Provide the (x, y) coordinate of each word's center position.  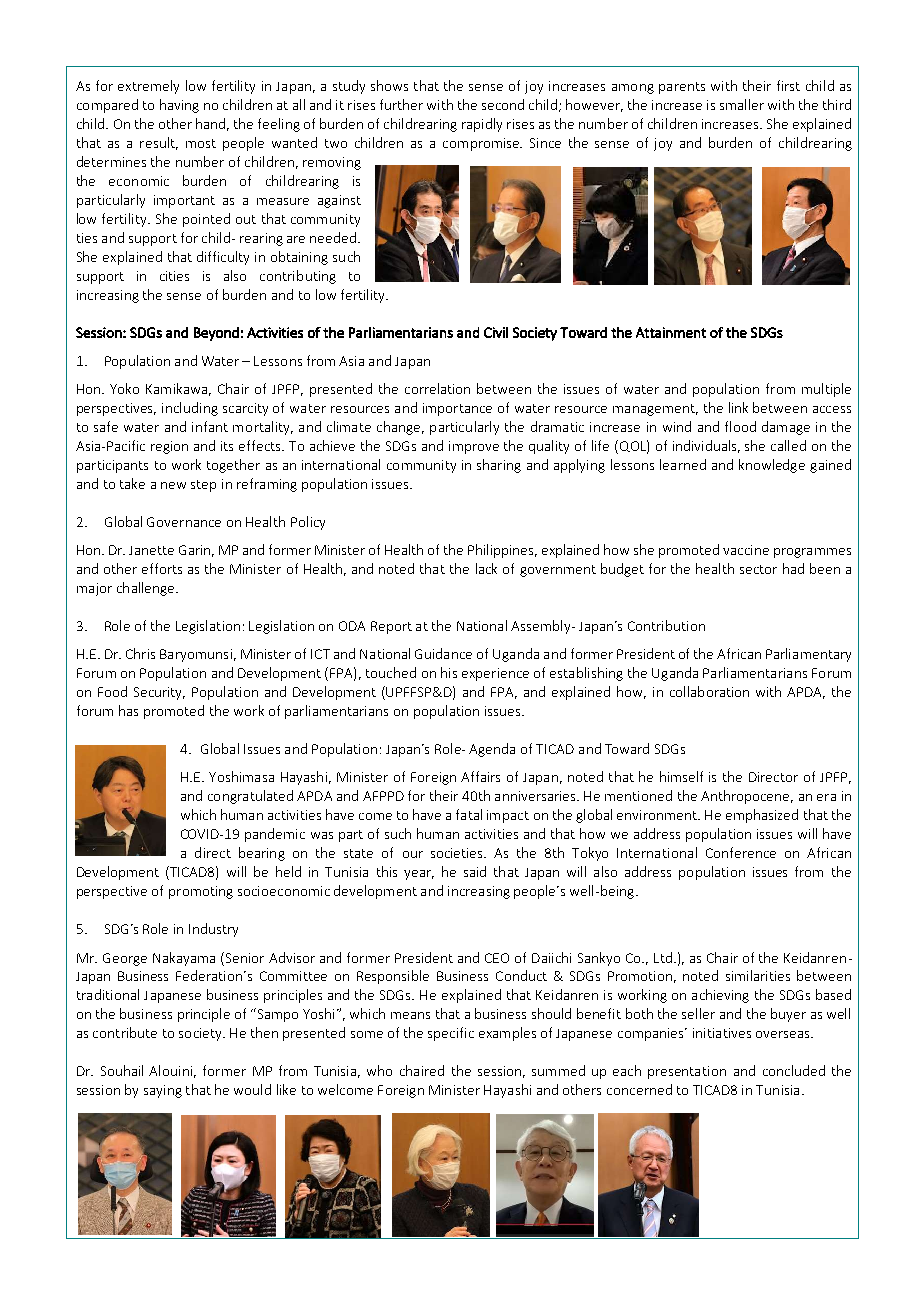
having (179, 106)
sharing (499, 466)
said (475, 871)
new (173, 485)
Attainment (671, 332)
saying (163, 1091)
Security (159, 693)
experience (495, 674)
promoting (201, 892)
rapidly (482, 125)
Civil (496, 332)
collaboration (709, 691)
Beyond (216, 334)
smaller (742, 104)
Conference (741, 852)
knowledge (772, 466)
